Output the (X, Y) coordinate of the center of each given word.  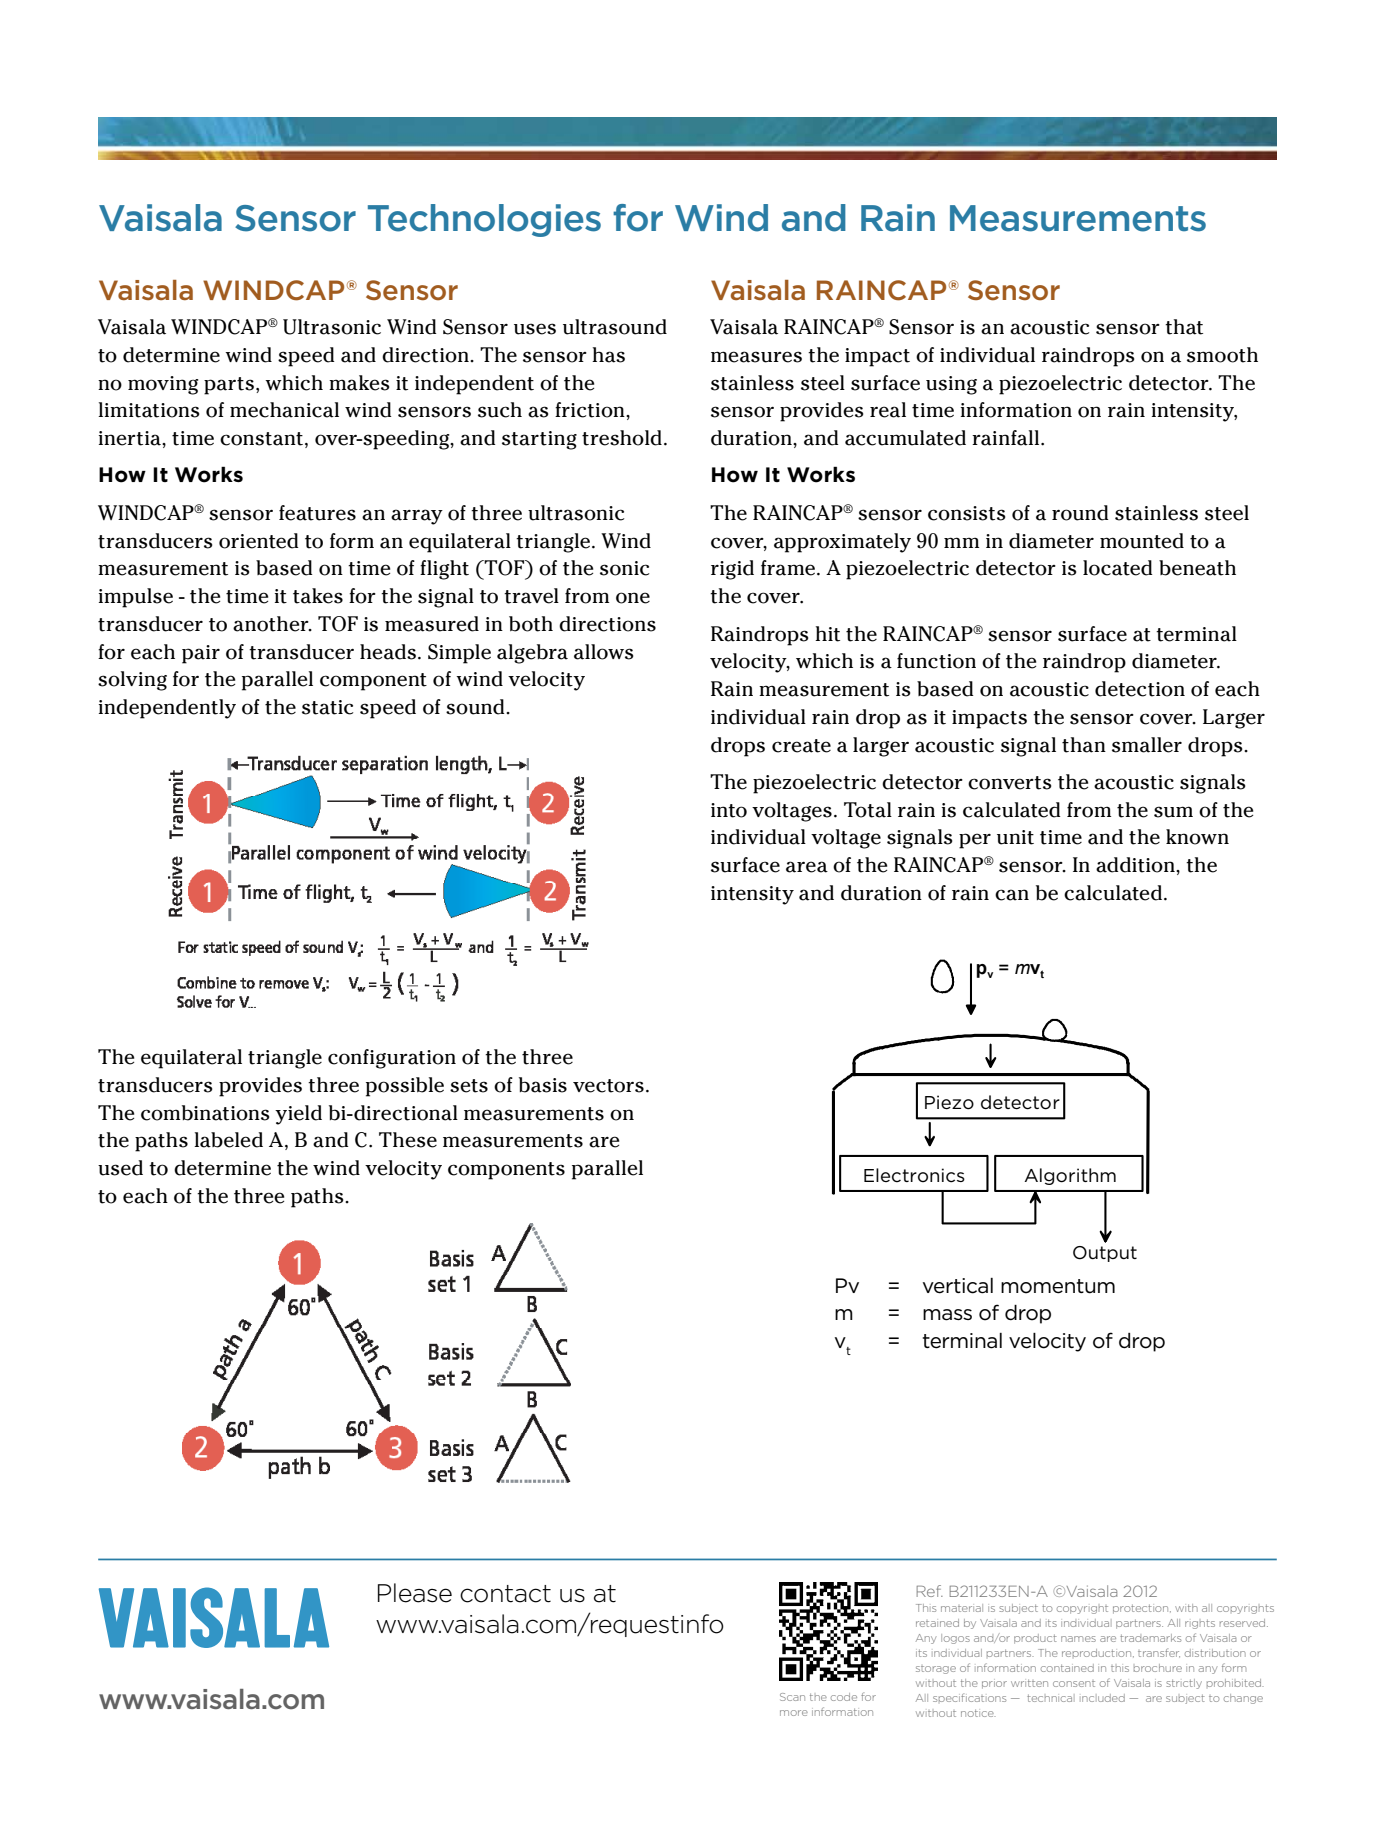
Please (415, 1593)
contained (1067, 1668)
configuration (392, 1059)
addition (1136, 865)
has (608, 355)
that (1184, 327)
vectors (608, 1086)
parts (229, 386)
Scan (792, 1697)
